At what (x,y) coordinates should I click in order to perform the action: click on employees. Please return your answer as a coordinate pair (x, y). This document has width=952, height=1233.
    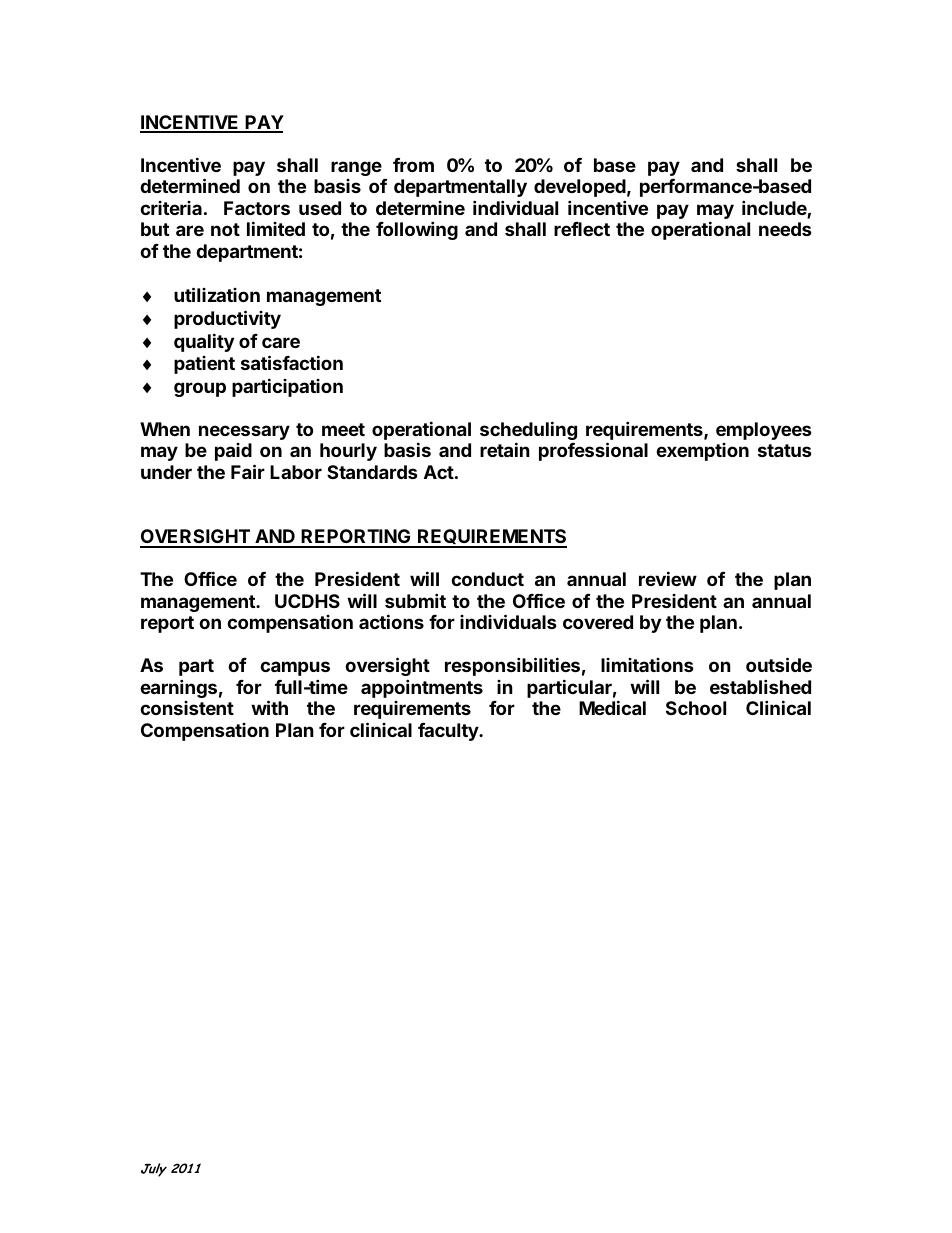
    Looking at the image, I should click on (764, 431).
